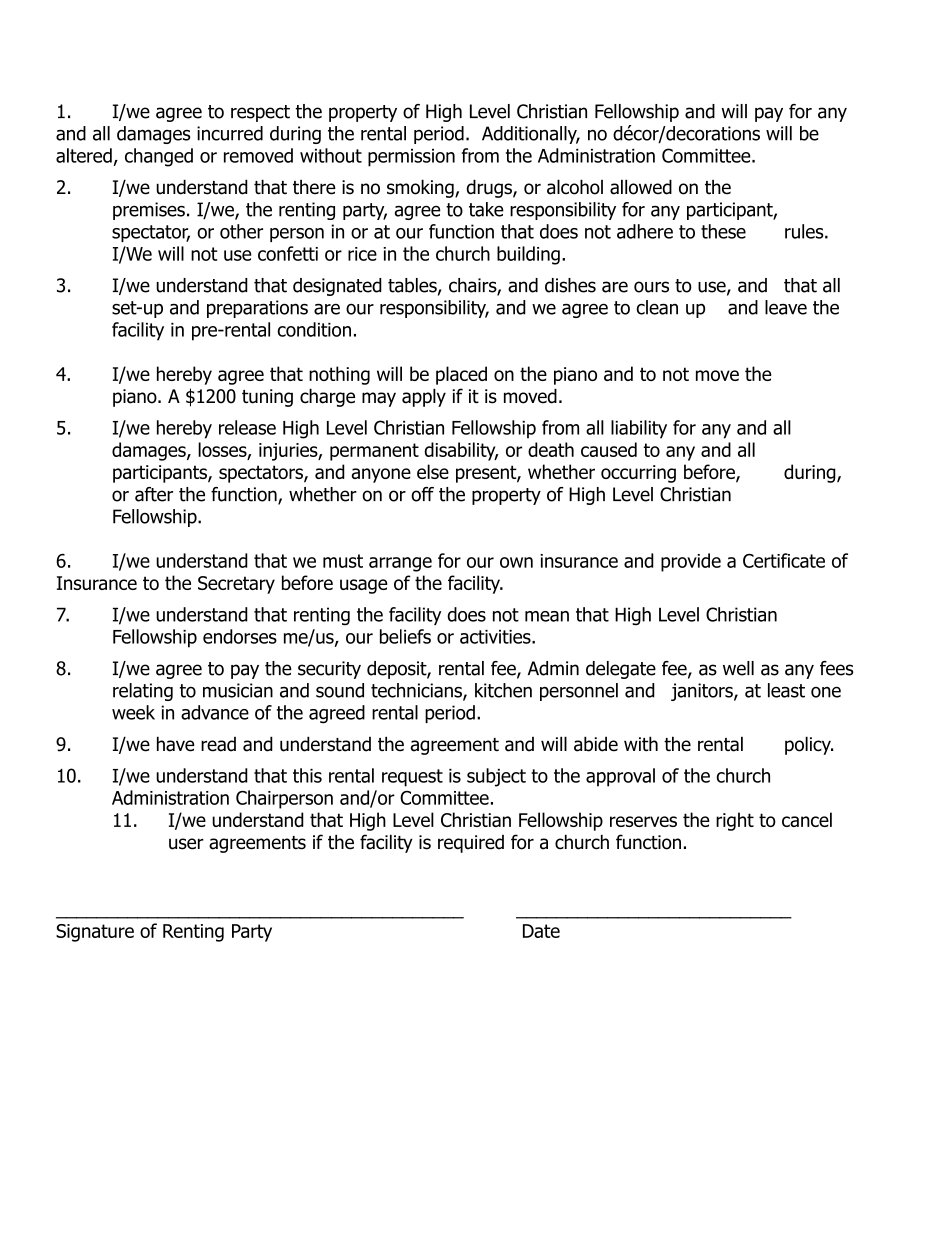 The image size is (952, 1233). What do you see at coordinates (639, 429) in the page?
I see `liability` at bounding box center [639, 429].
